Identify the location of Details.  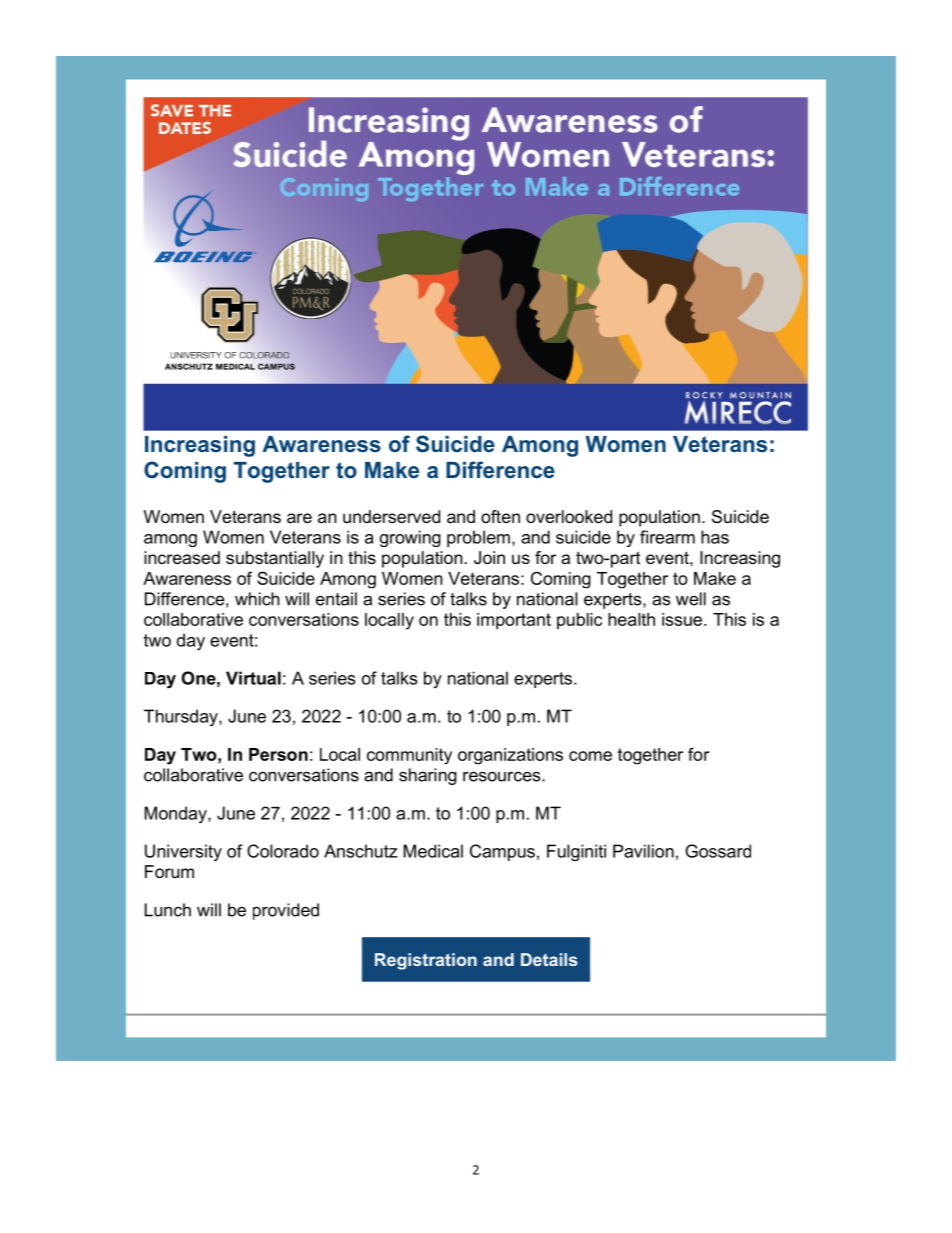
(549, 959).
